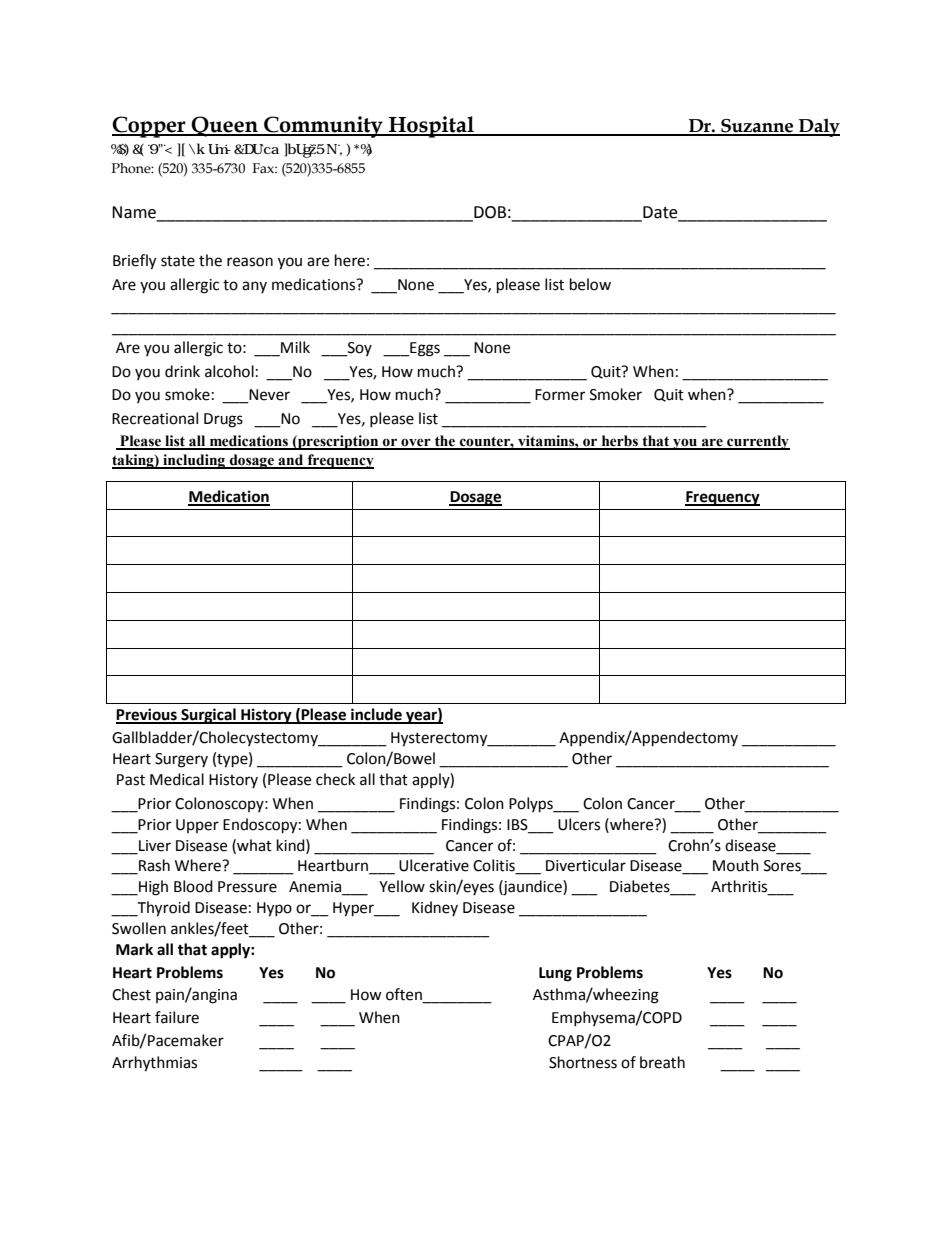 The image size is (952, 1233). I want to click on Queen, so click(225, 126).
